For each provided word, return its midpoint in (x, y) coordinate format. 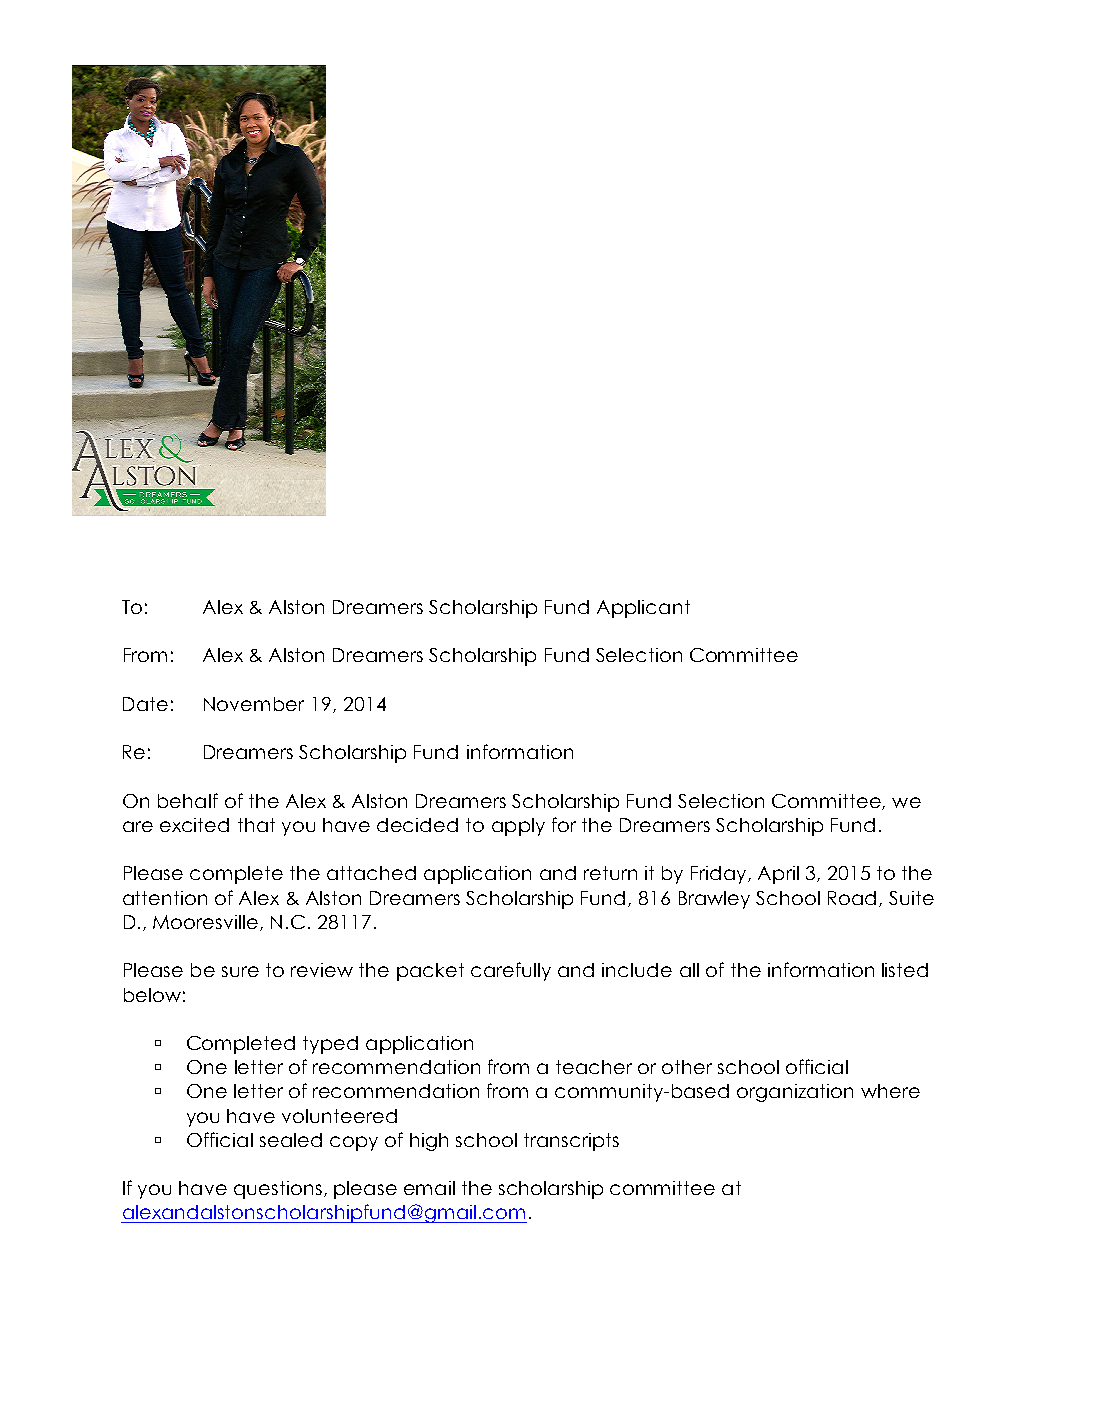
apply (518, 827)
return (610, 873)
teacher (594, 1067)
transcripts (571, 1142)
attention (165, 898)
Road (852, 898)
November (254, 704)
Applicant (643, 609)
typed (330, 1045)
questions (278, 1190)
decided (417, 825)
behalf (188, 800)
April (778, 875)
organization (795, 1093)
